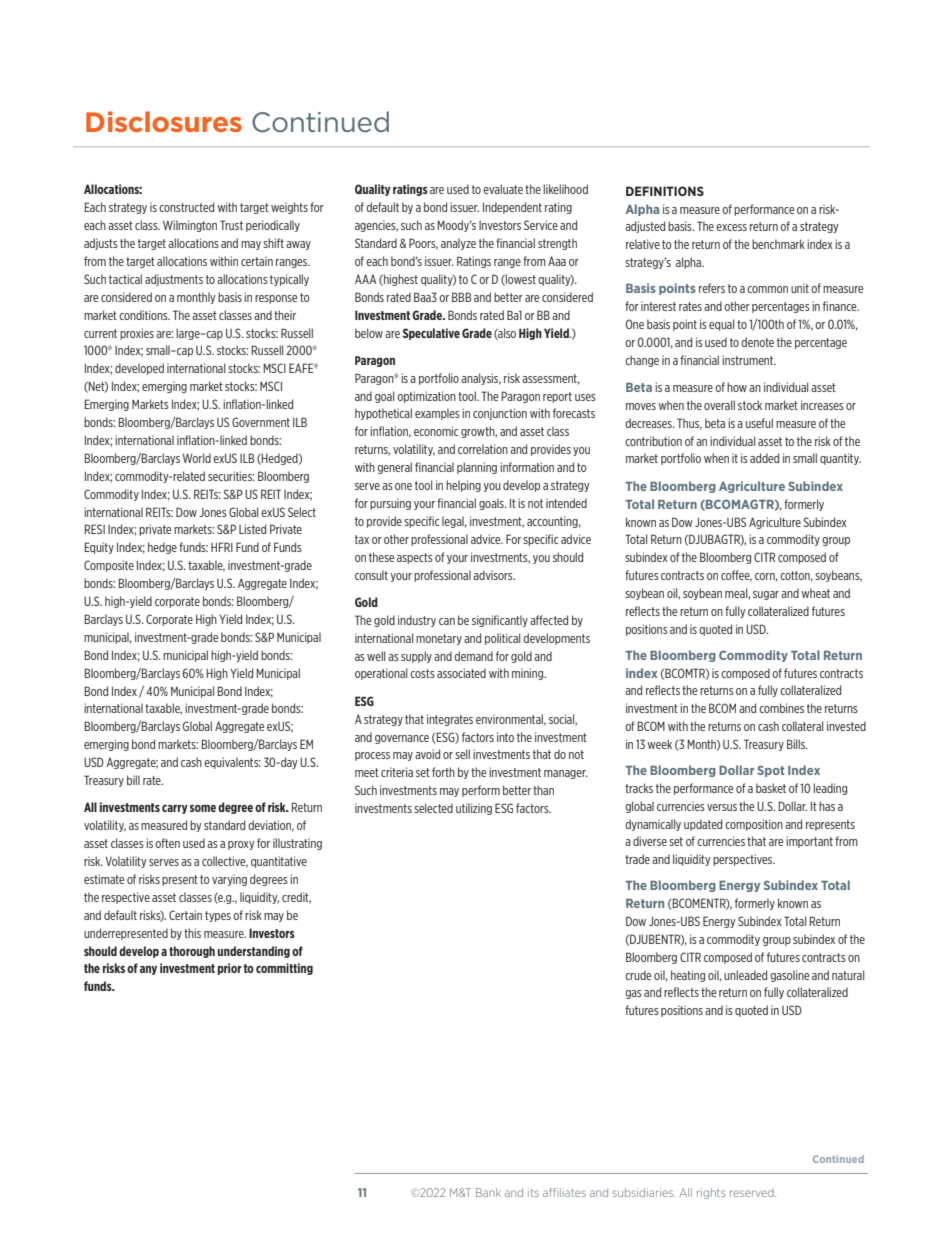 The width and height of the image is (952, 1233). What do you see at coordinates (197, 458) in the image?
I see `World` at bounding box center [197, 458].
